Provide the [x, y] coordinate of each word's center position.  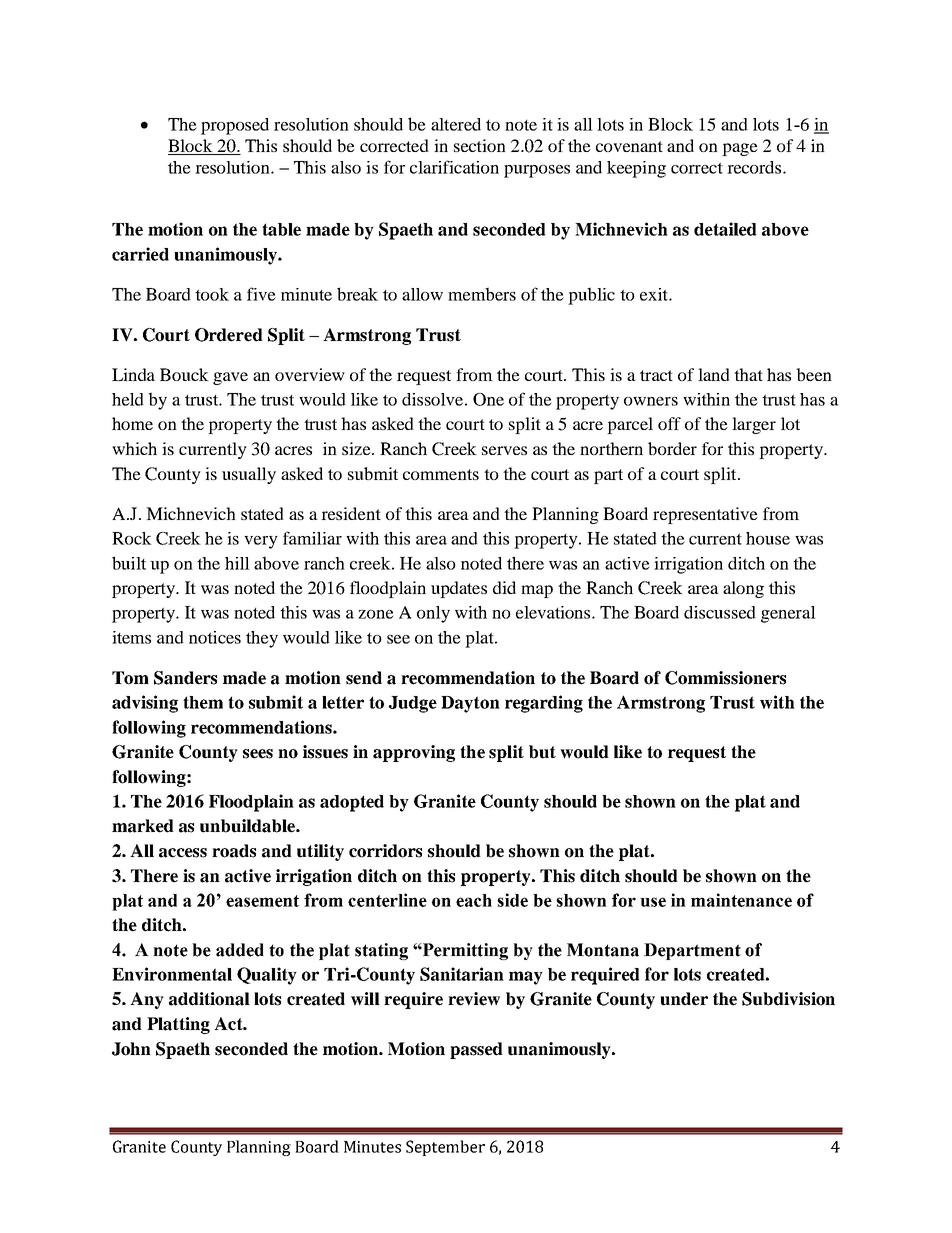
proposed [235, 126]
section [480, 145]
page [740, 149]
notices [215, 637]
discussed [720, 612]
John [131, 1049]
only [433, 614]
